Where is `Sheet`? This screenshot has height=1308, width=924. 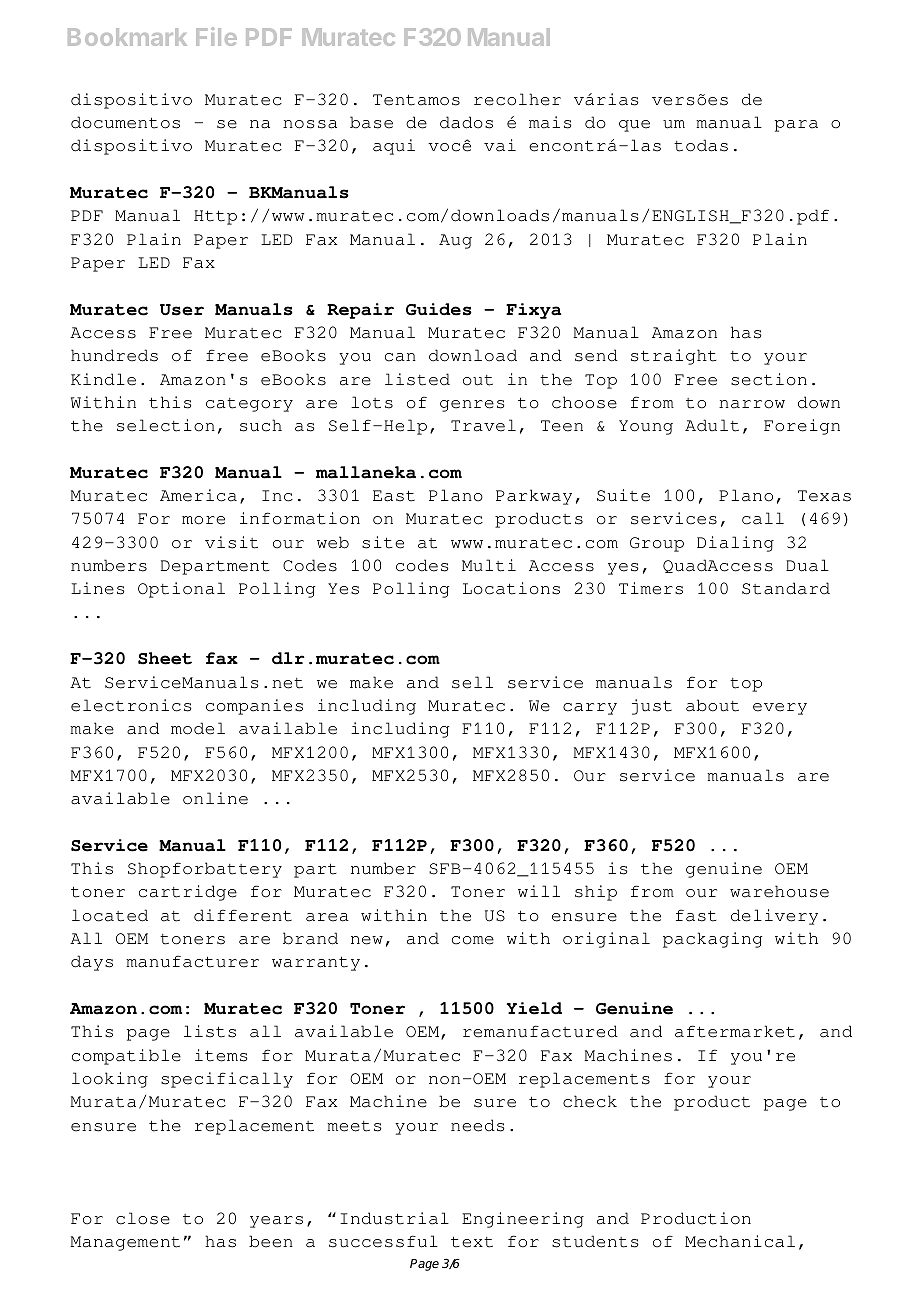
Sheet is located at coordinates (165, 658).
